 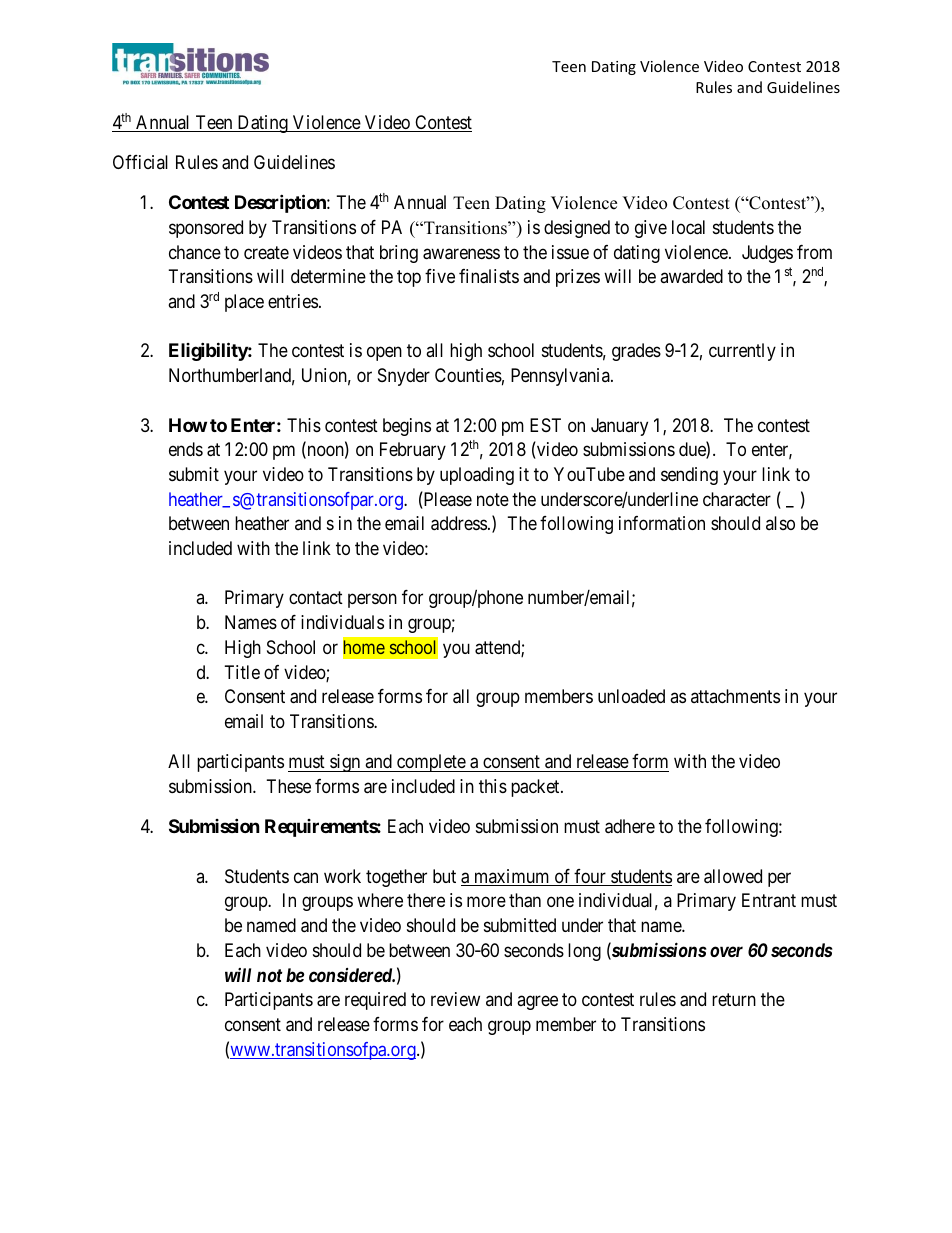 What do you see at coordinates (742, 352) in the screenshot?
I see `currently` at bounding box center [742, 352].
